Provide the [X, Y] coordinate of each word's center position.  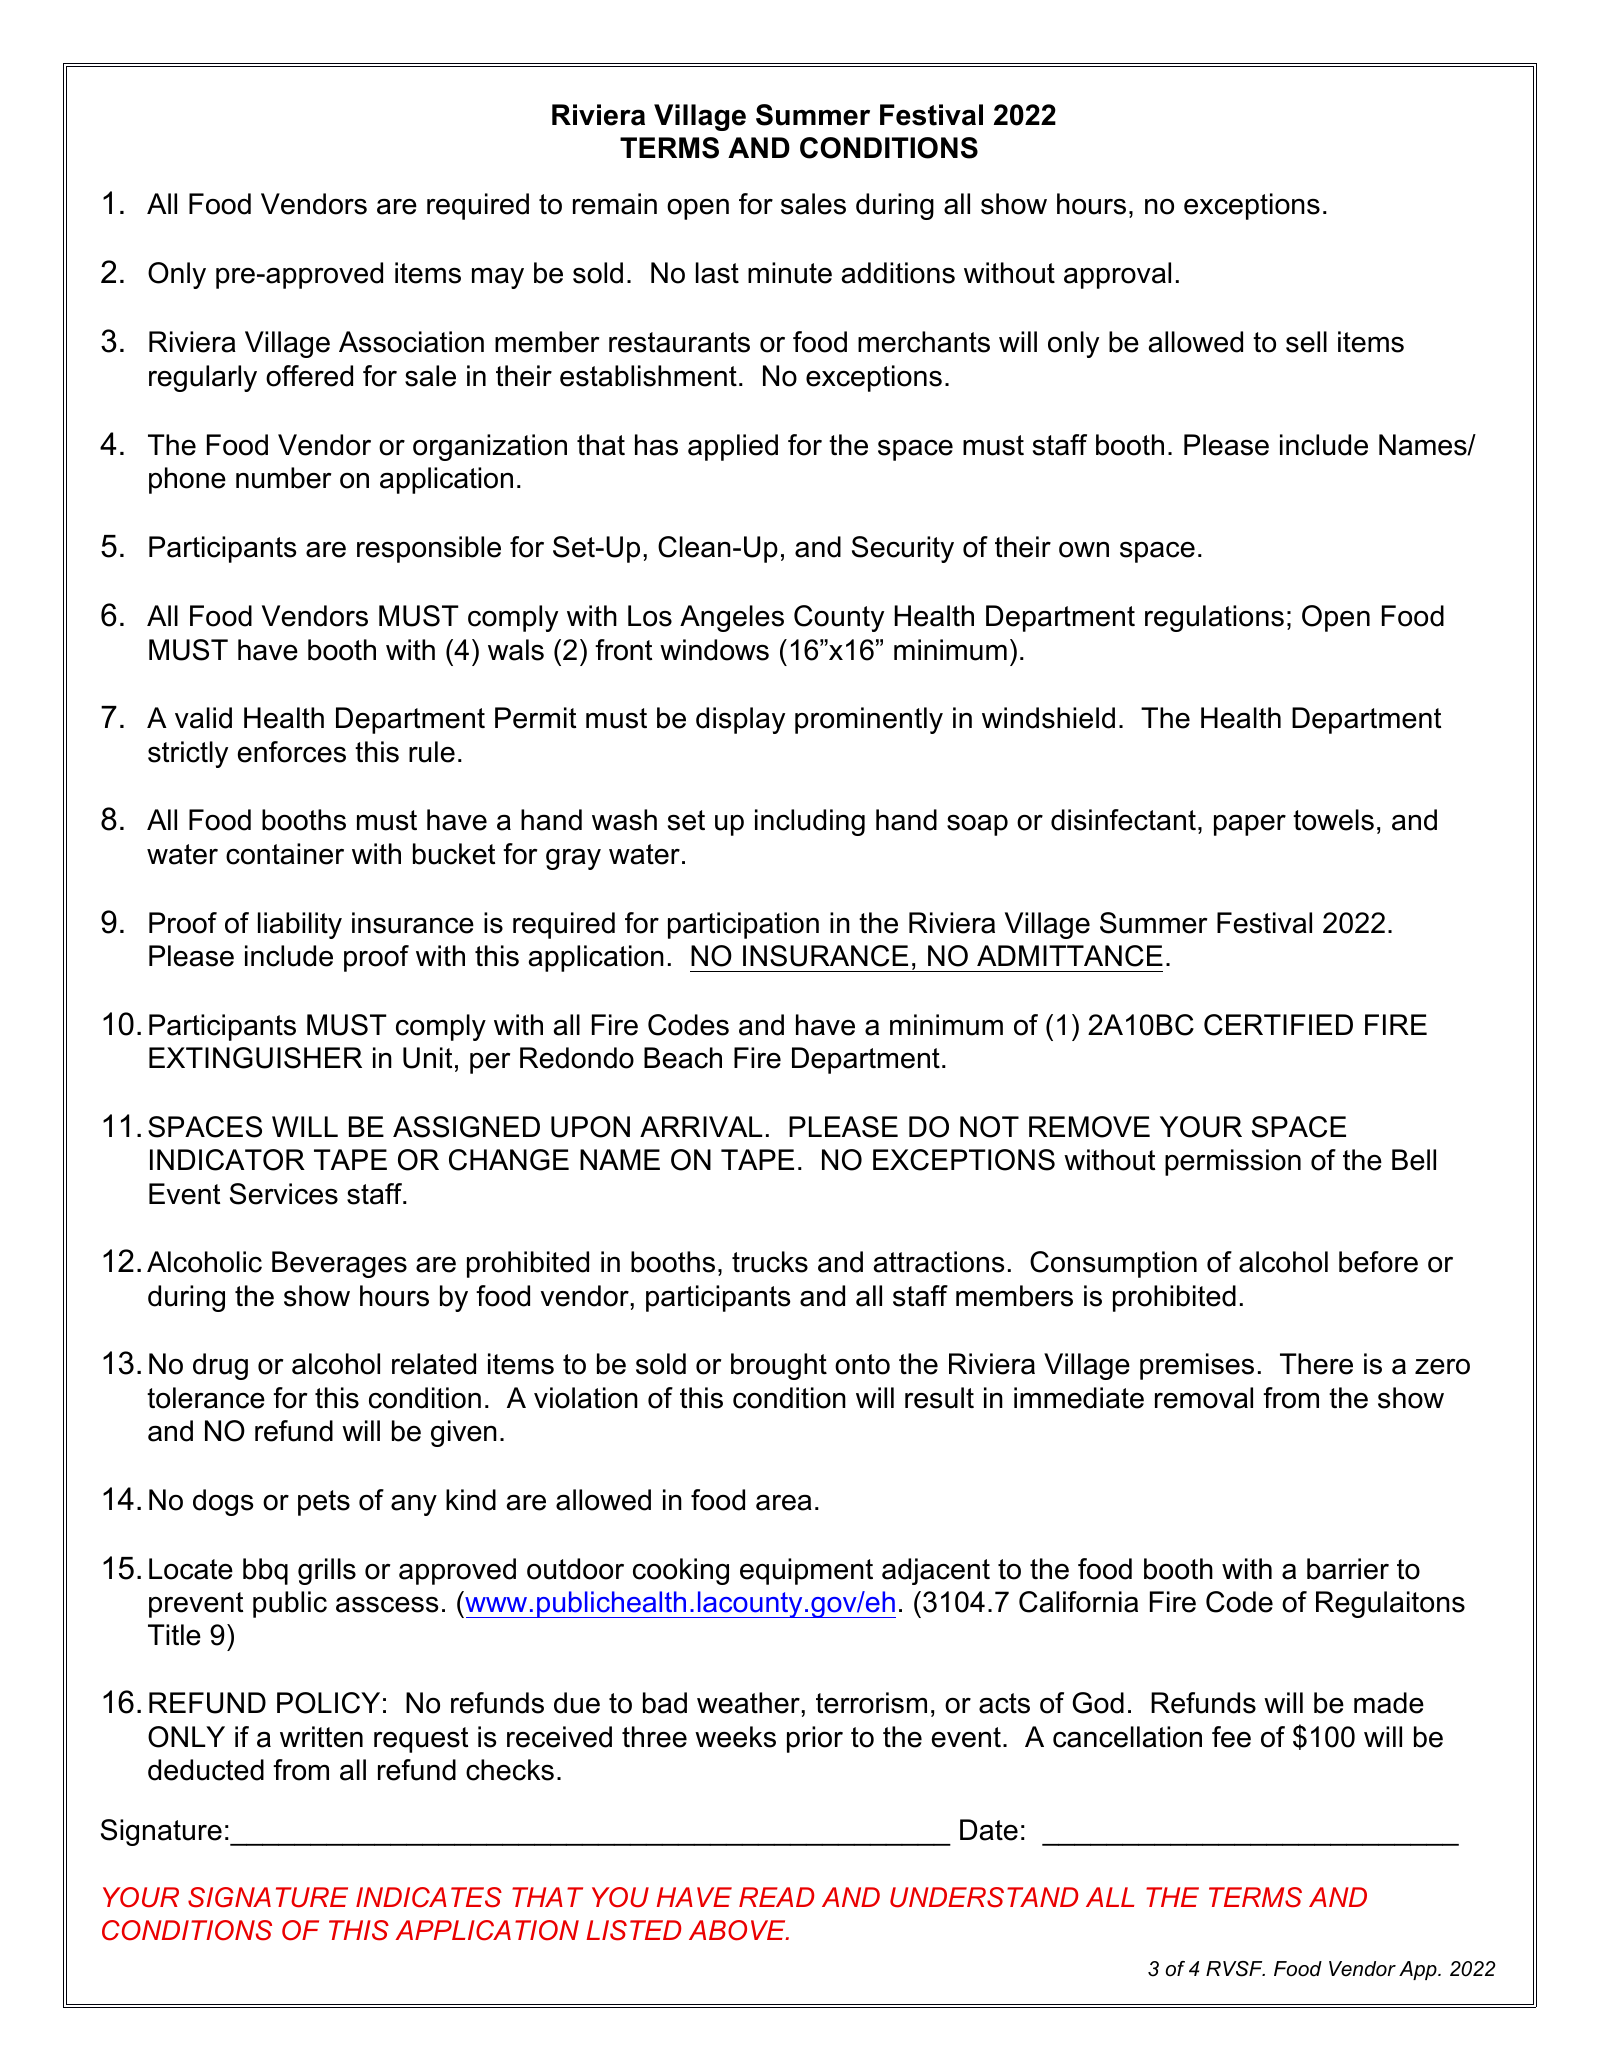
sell [1306, 342]
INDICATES [429, 1897]
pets [324, 1503]
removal [1204, 1398]
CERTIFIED [1278, 1025]
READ [776, 1897]
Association [411, 342]
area [784, 1502]
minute [790, 273]
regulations [1214, 618]
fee [1231, 1737]
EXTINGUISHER [255, 1058]
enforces [292, 752]
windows [714, 650]
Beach [683, 1058]
